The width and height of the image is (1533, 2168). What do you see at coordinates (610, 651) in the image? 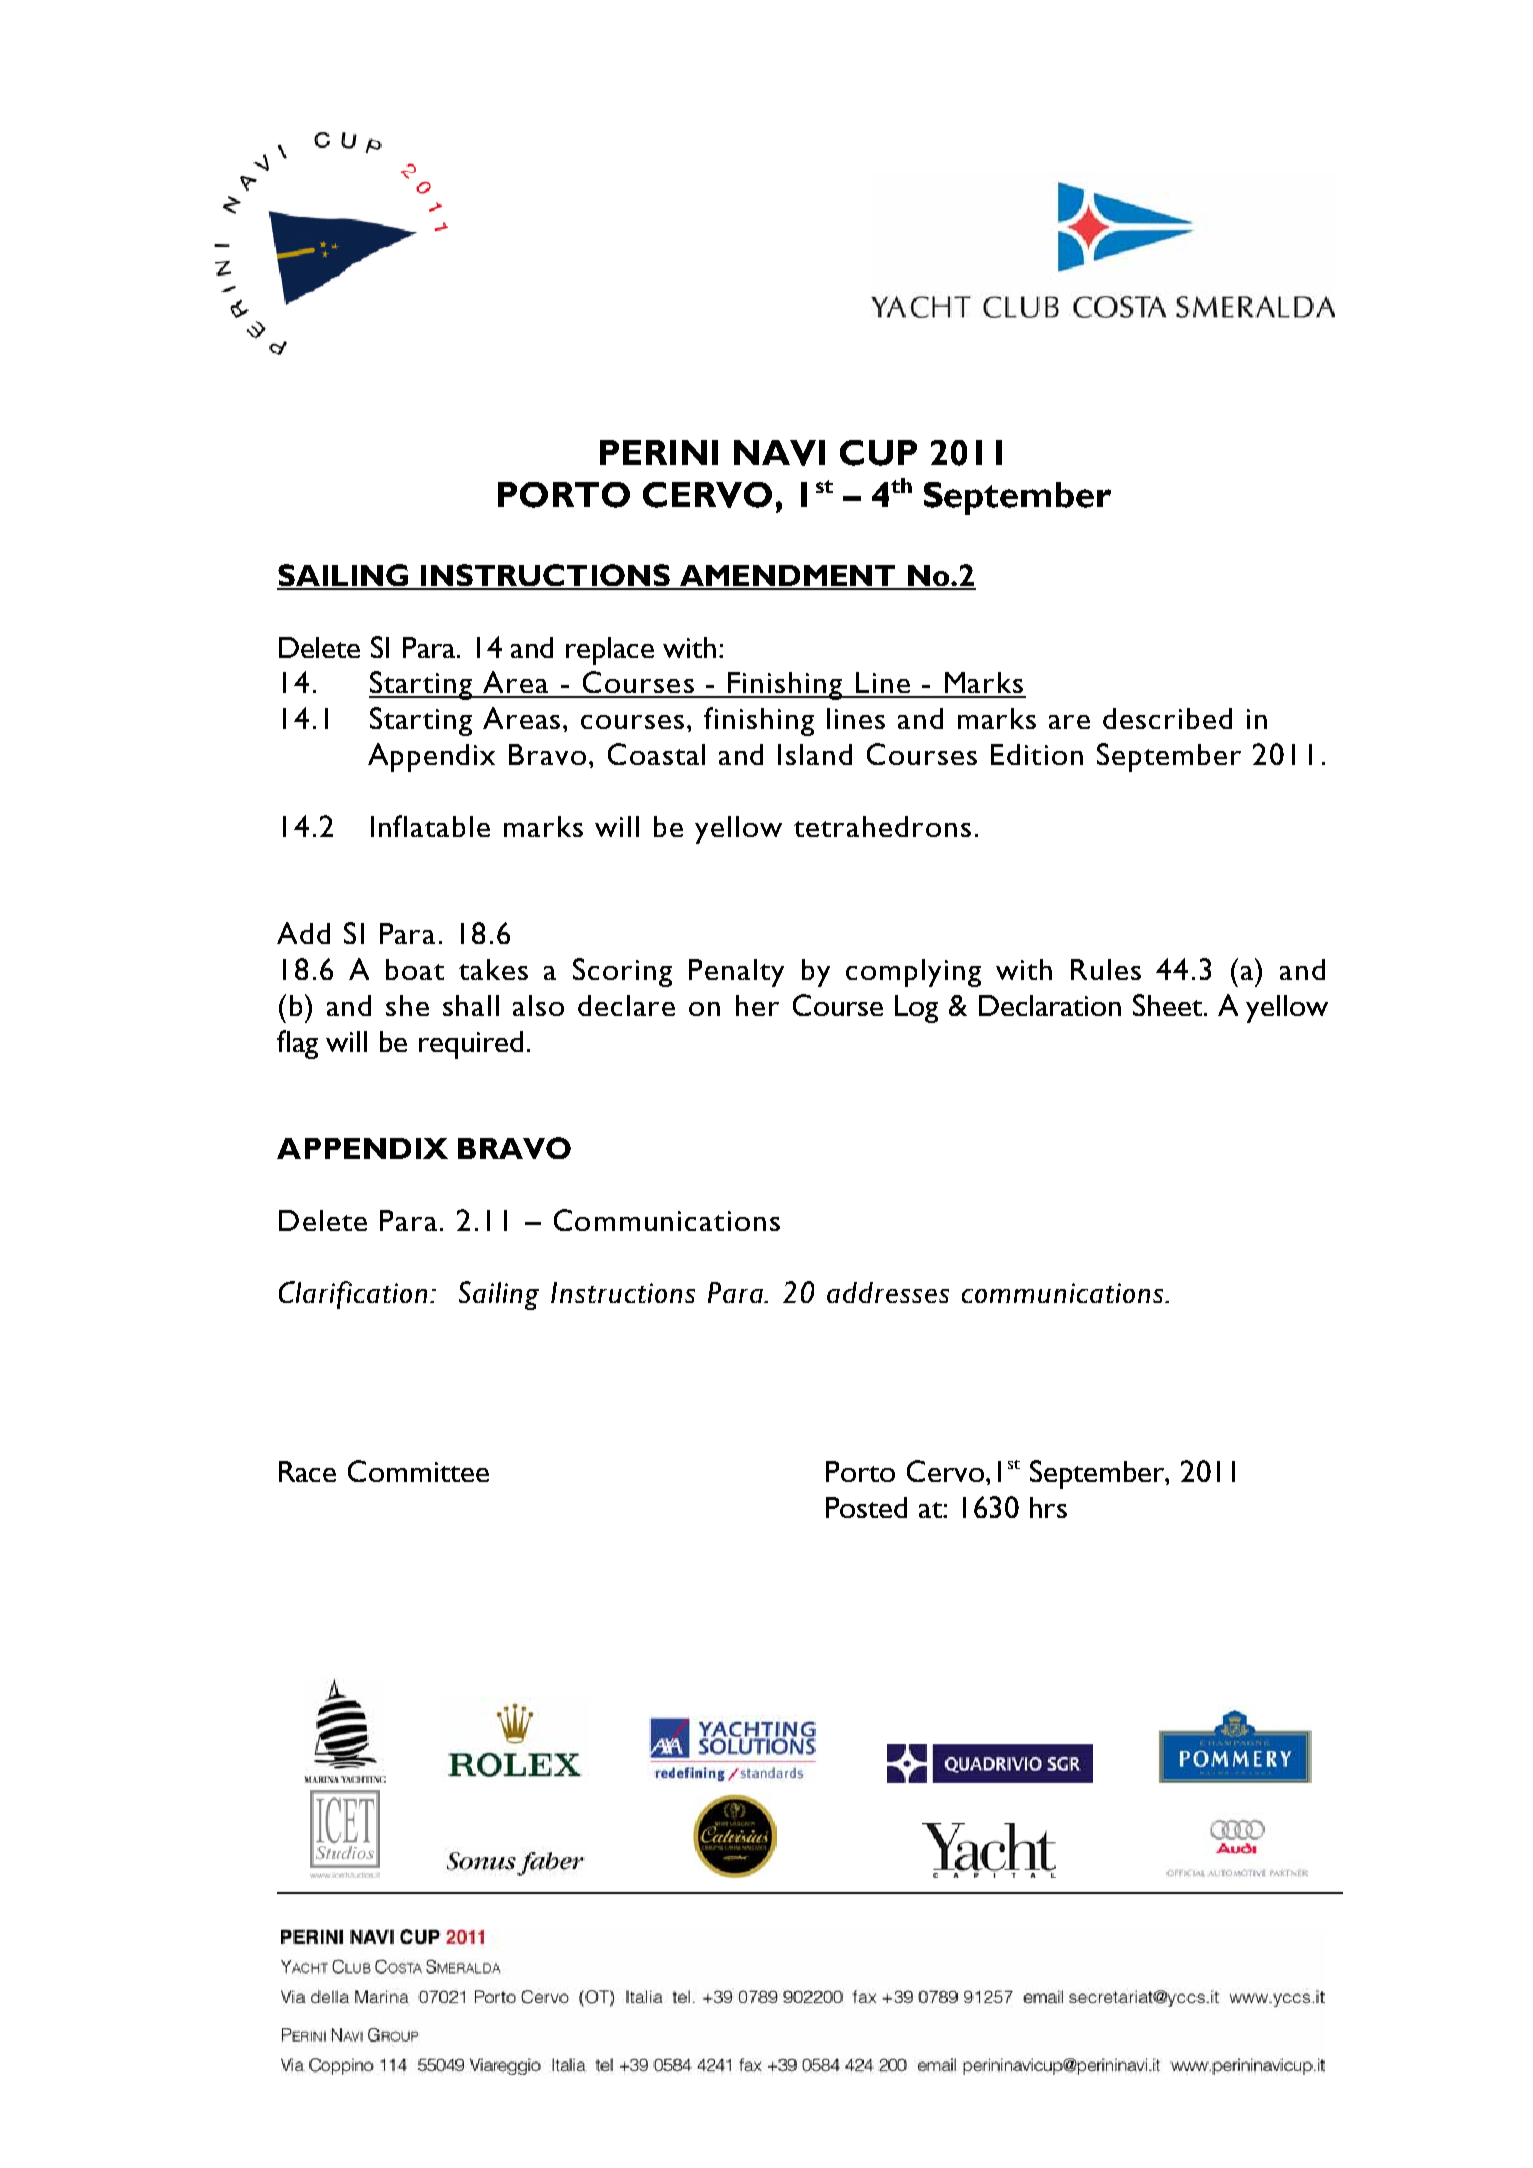
I see `replace` at bounding box center [610, 651].
